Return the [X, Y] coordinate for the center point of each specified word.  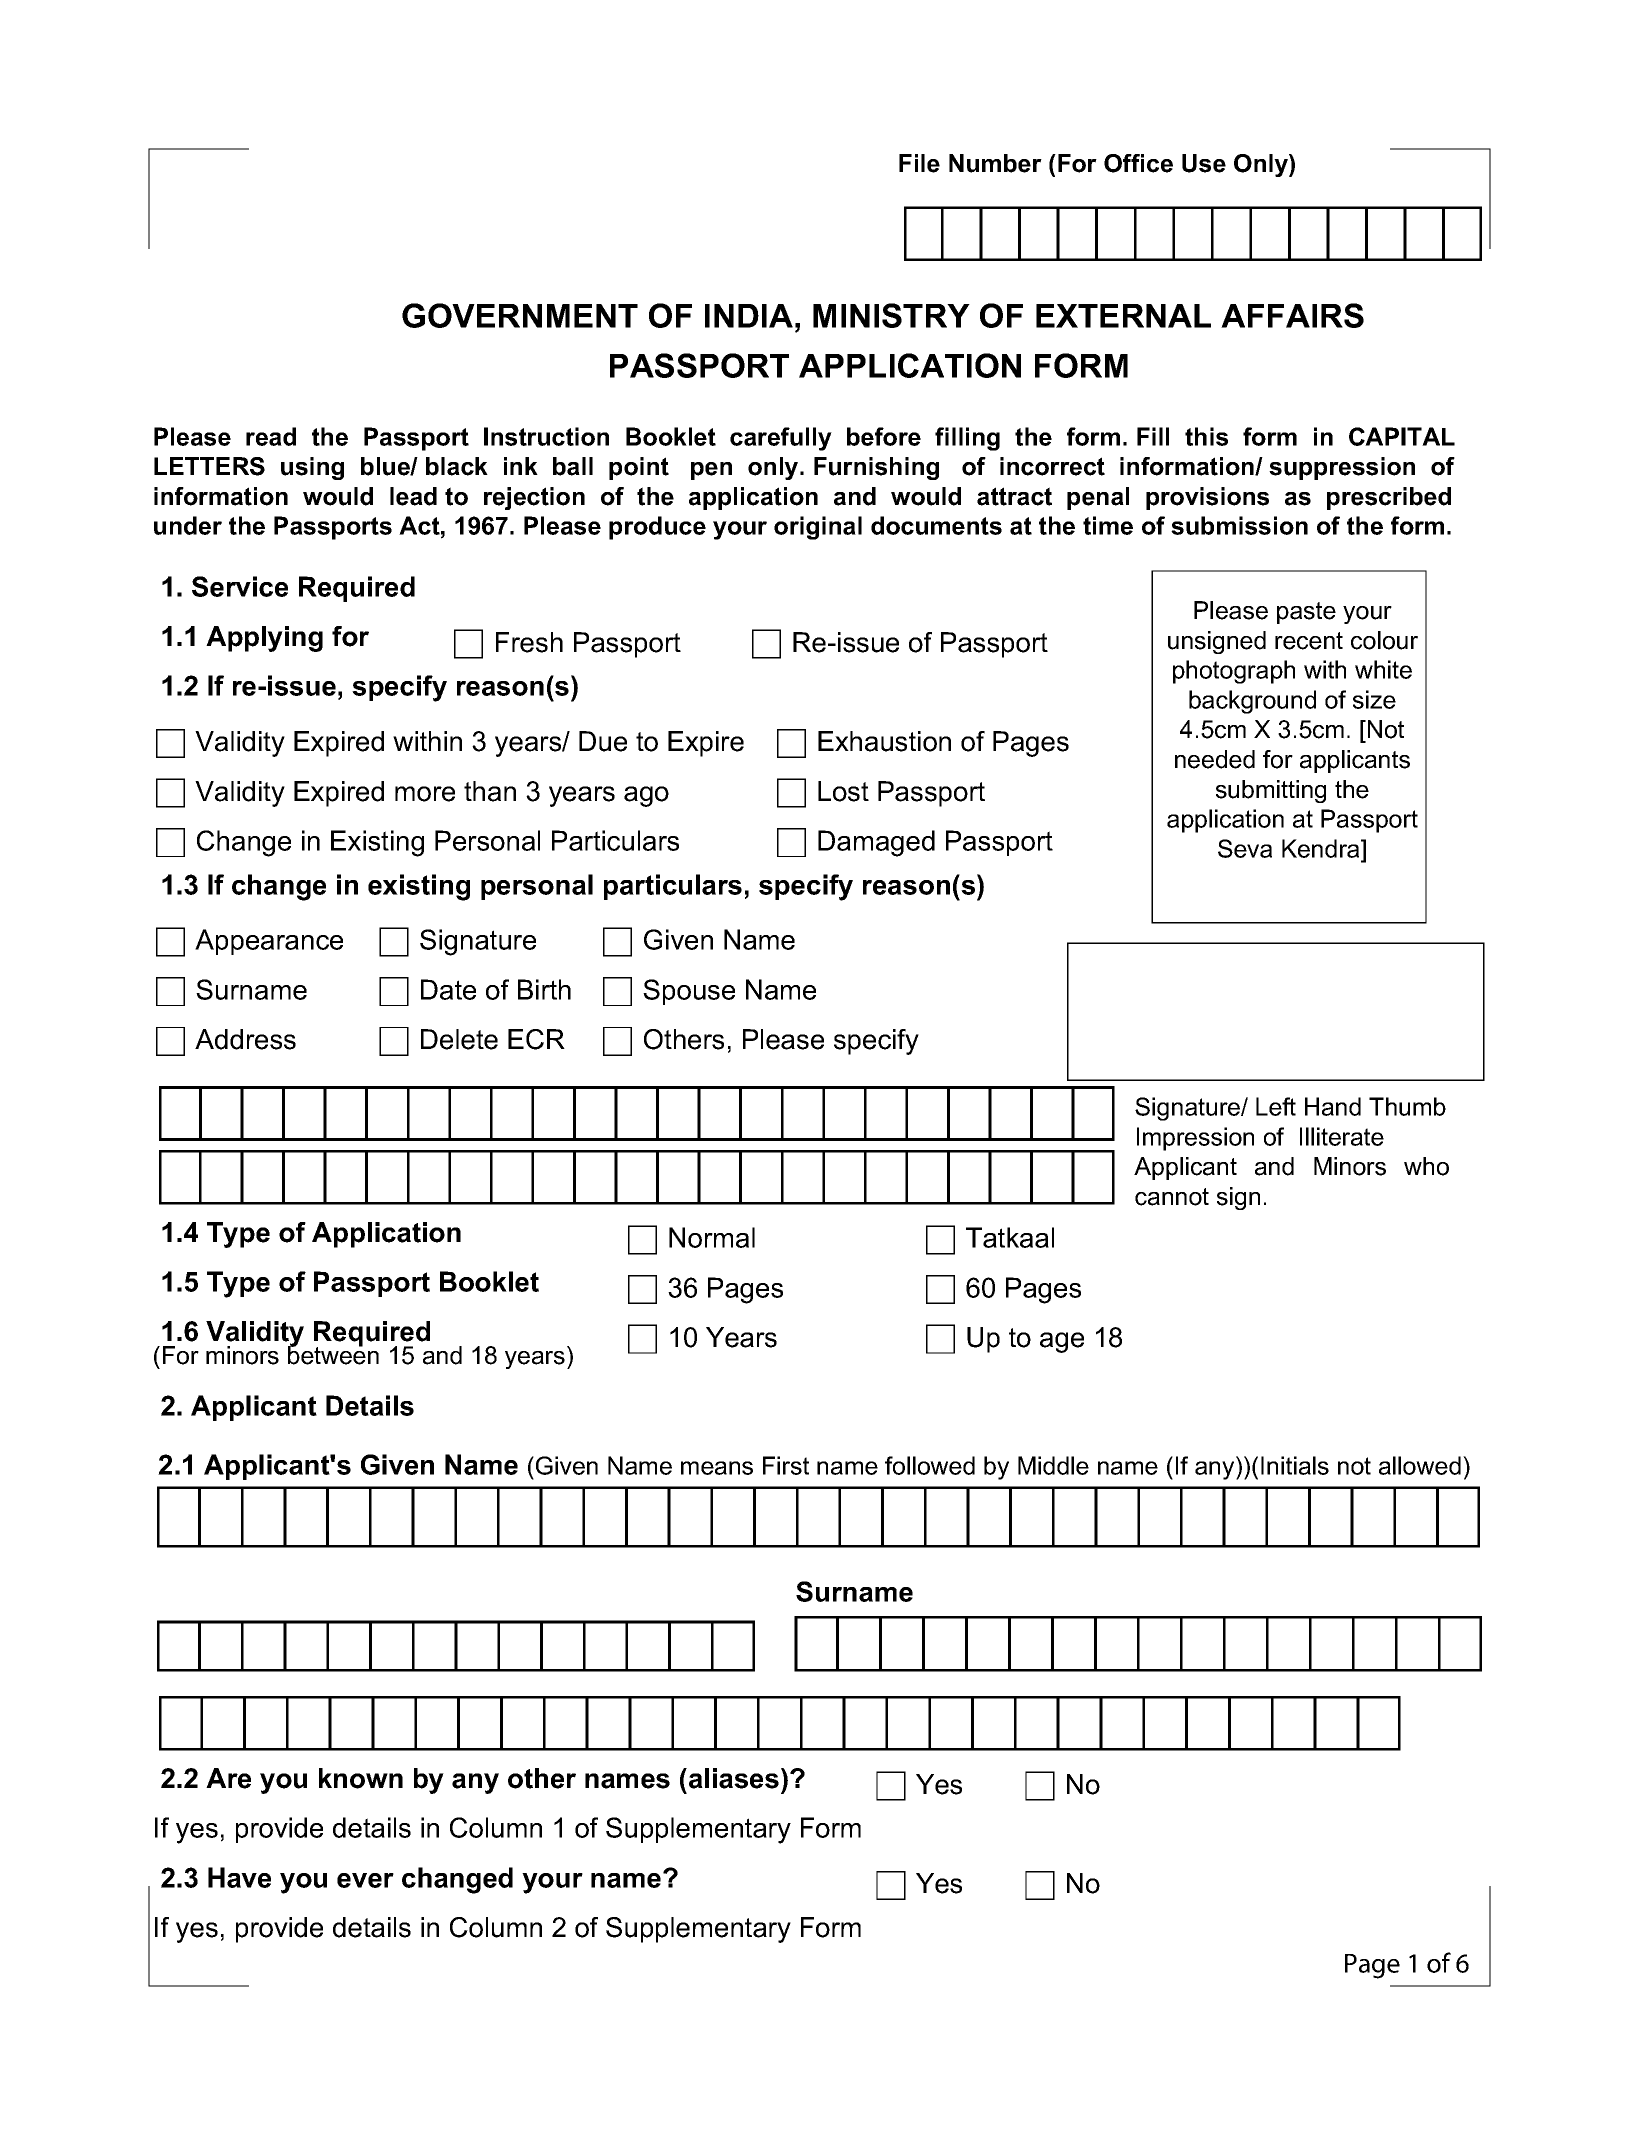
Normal [712, 1237]
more [425, 794]
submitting [1271, 791]
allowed [1420, 1465]
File [919, 163]
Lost [843, 791]
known [361, 1778]
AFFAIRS [1292, 315]
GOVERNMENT [520, 315]
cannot [1172, 1197]
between [333, 1354]
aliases [734, 1778]
